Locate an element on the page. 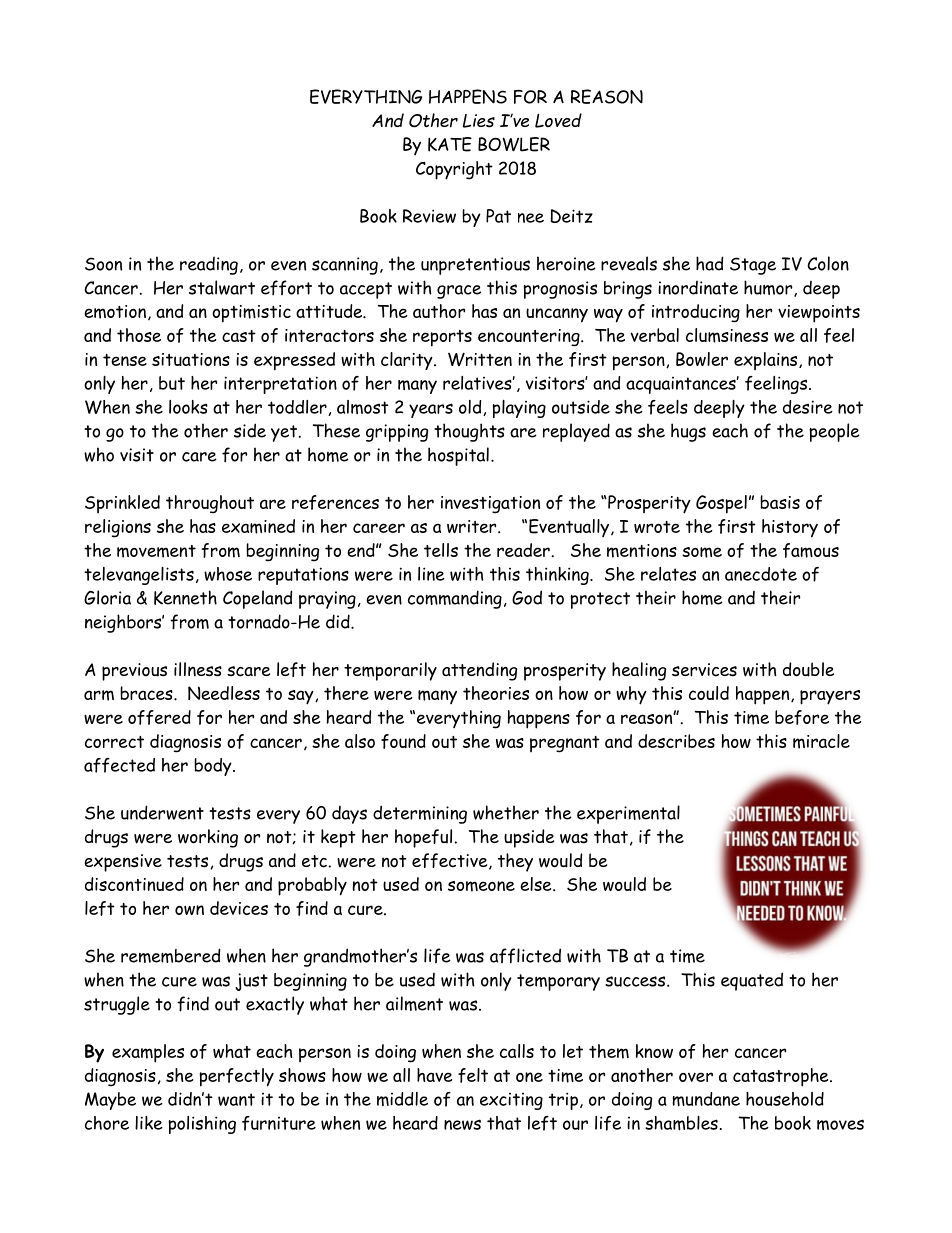 This image has width=952, height=1233. Stage is located at coordinates (753, 266).
